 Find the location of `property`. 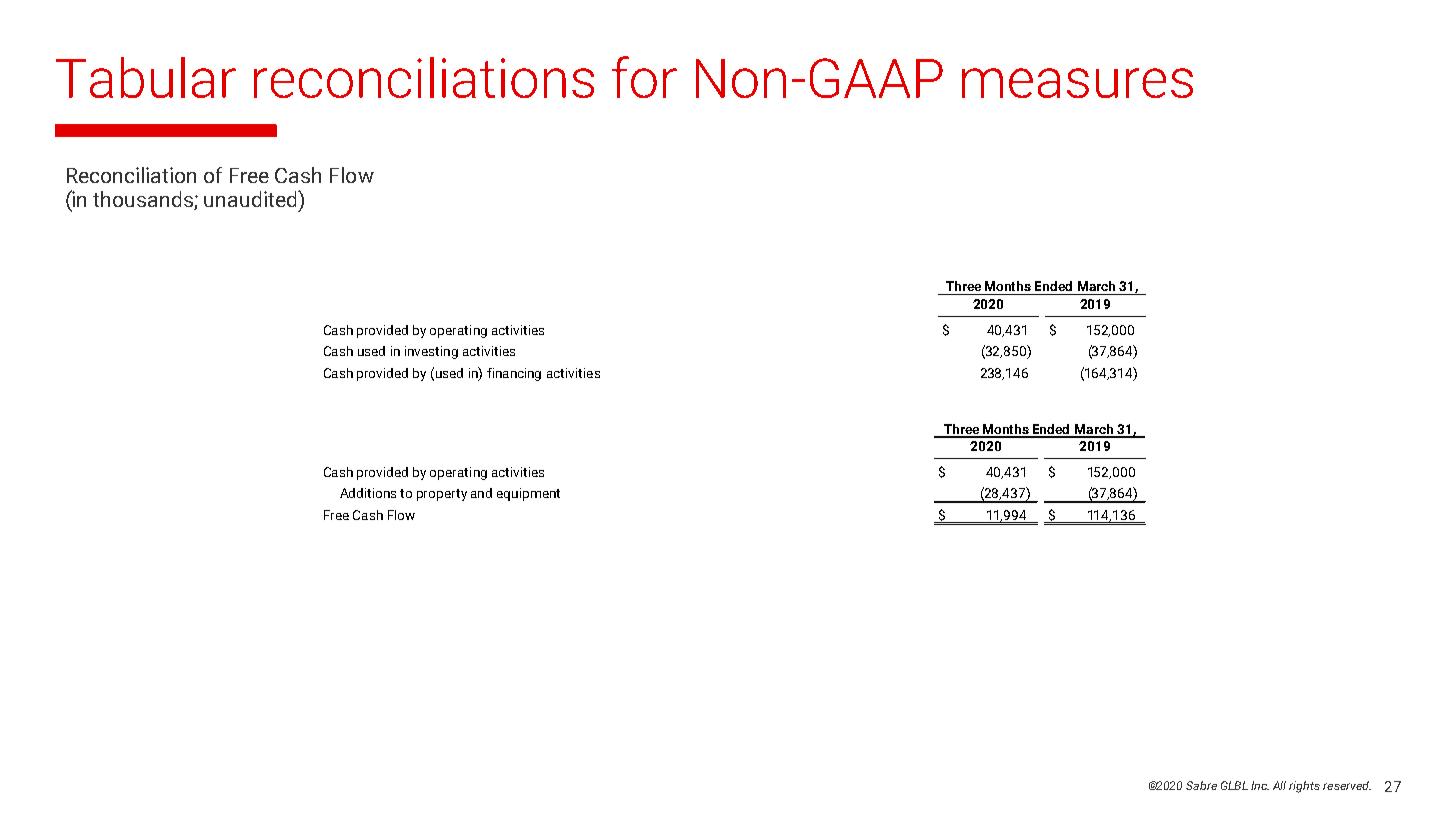

property is located at coordinates (442, 495).
